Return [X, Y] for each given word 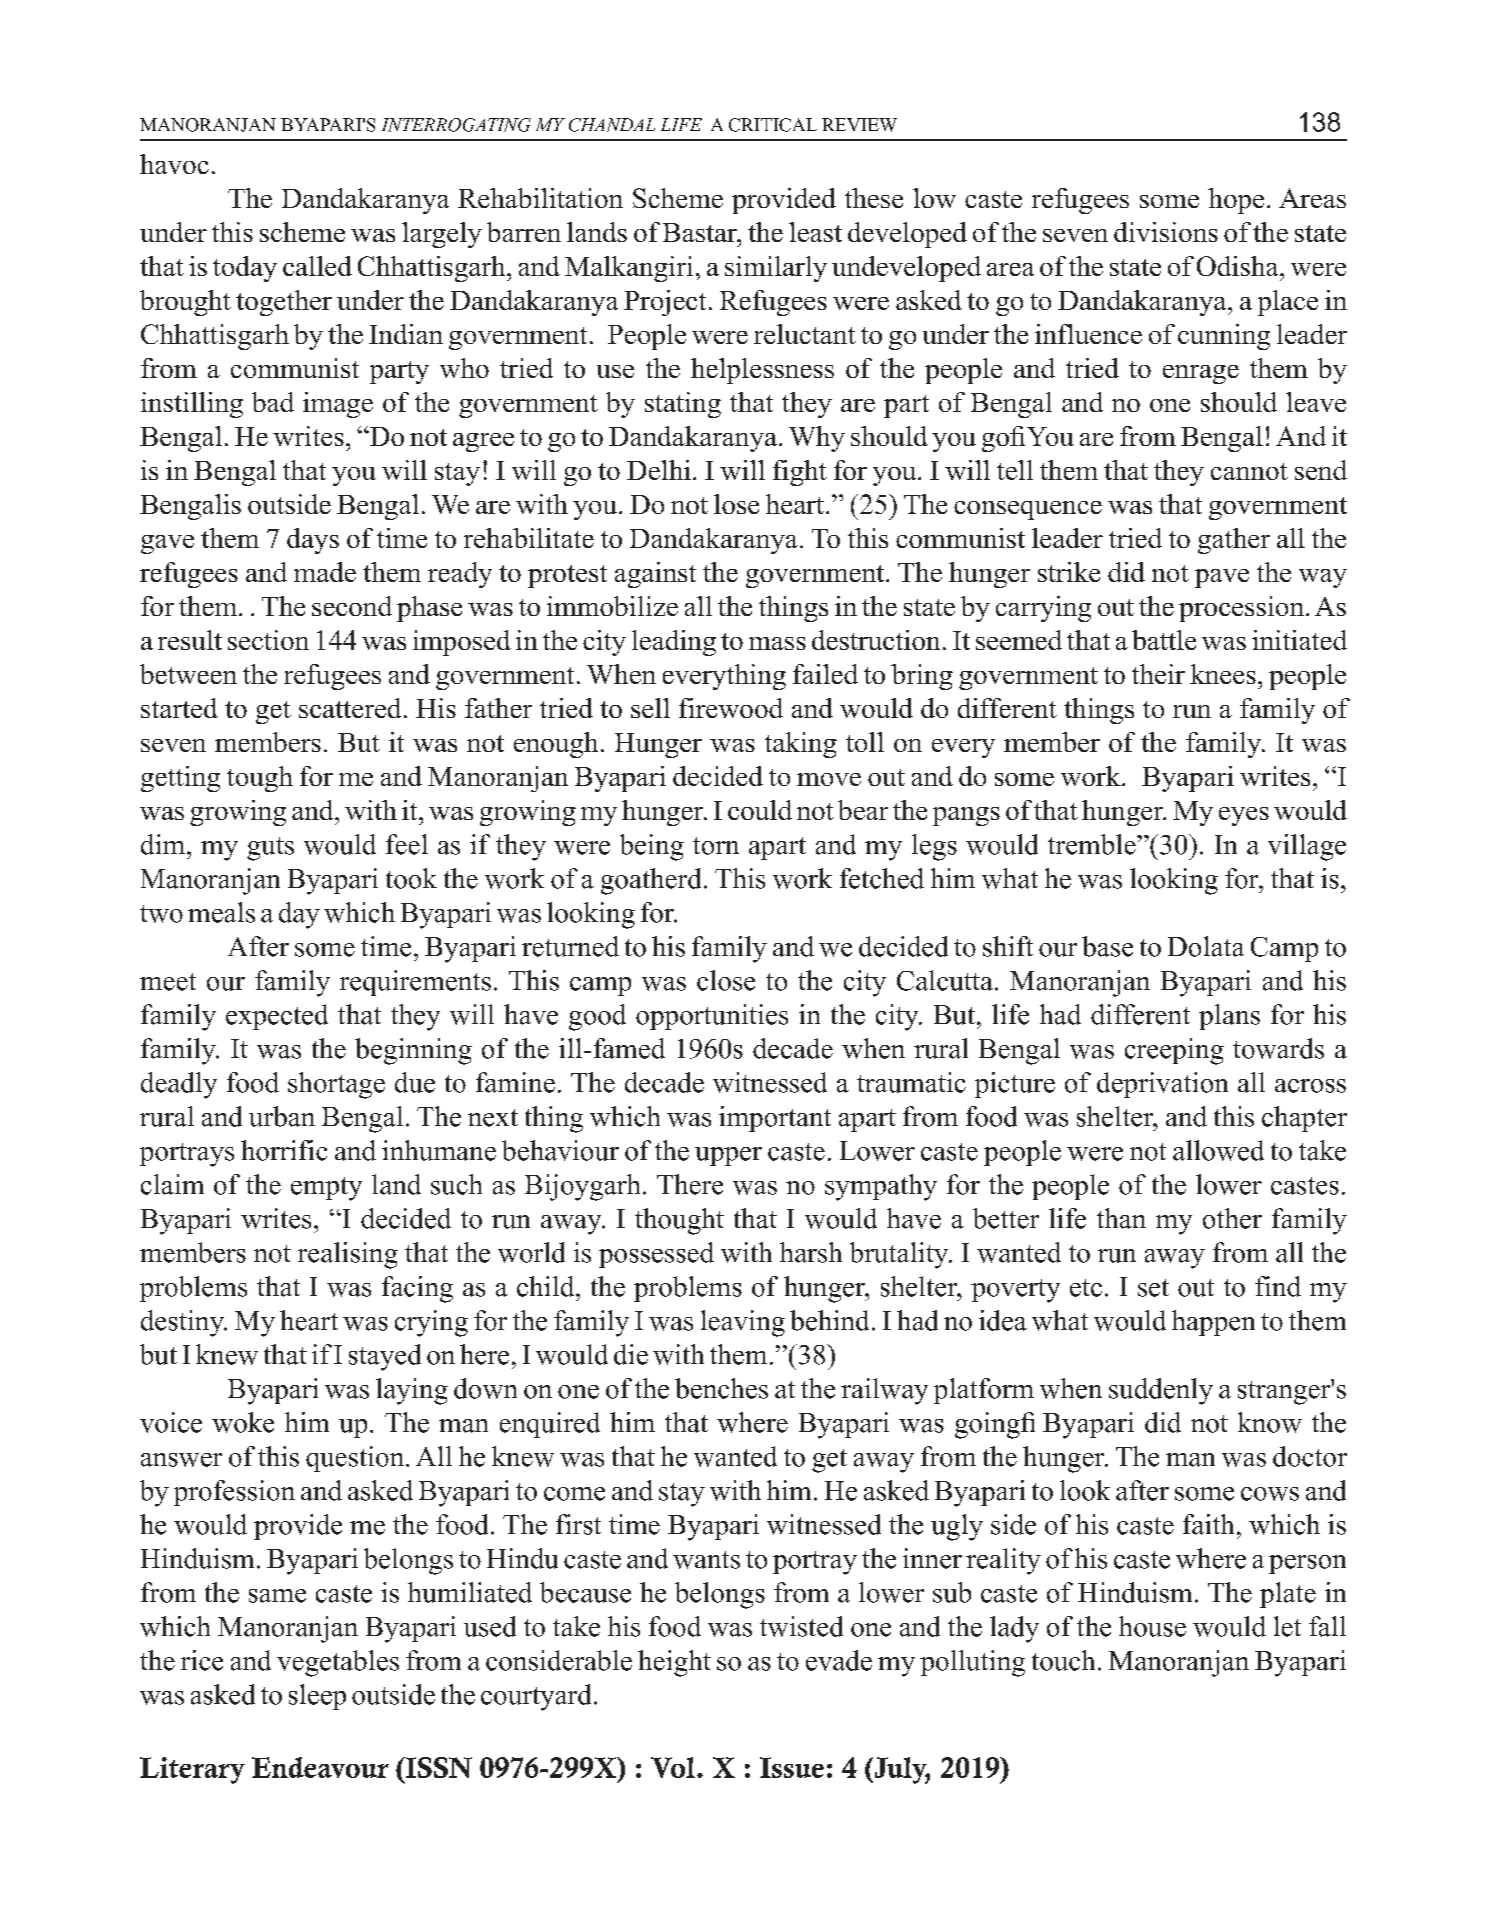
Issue [792, 1767]
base [1107, 946]
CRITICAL [773, 125]
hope [1236, 201]
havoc [174, 164]
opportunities [712, 1017]
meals [221, 912]
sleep [317, 1697]
